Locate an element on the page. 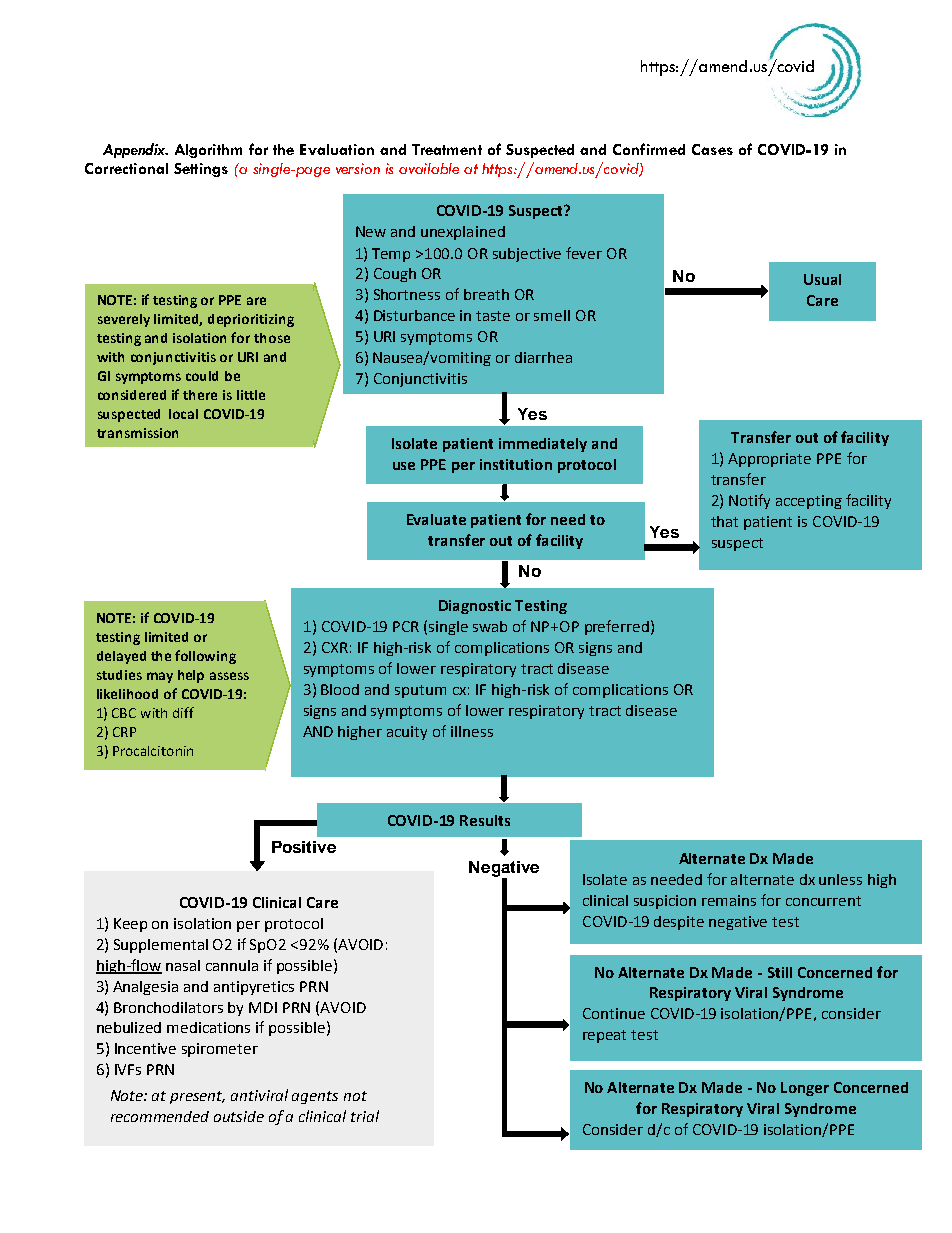 This document has width=952, height=1233. there is located at coordinates (200, 395).
